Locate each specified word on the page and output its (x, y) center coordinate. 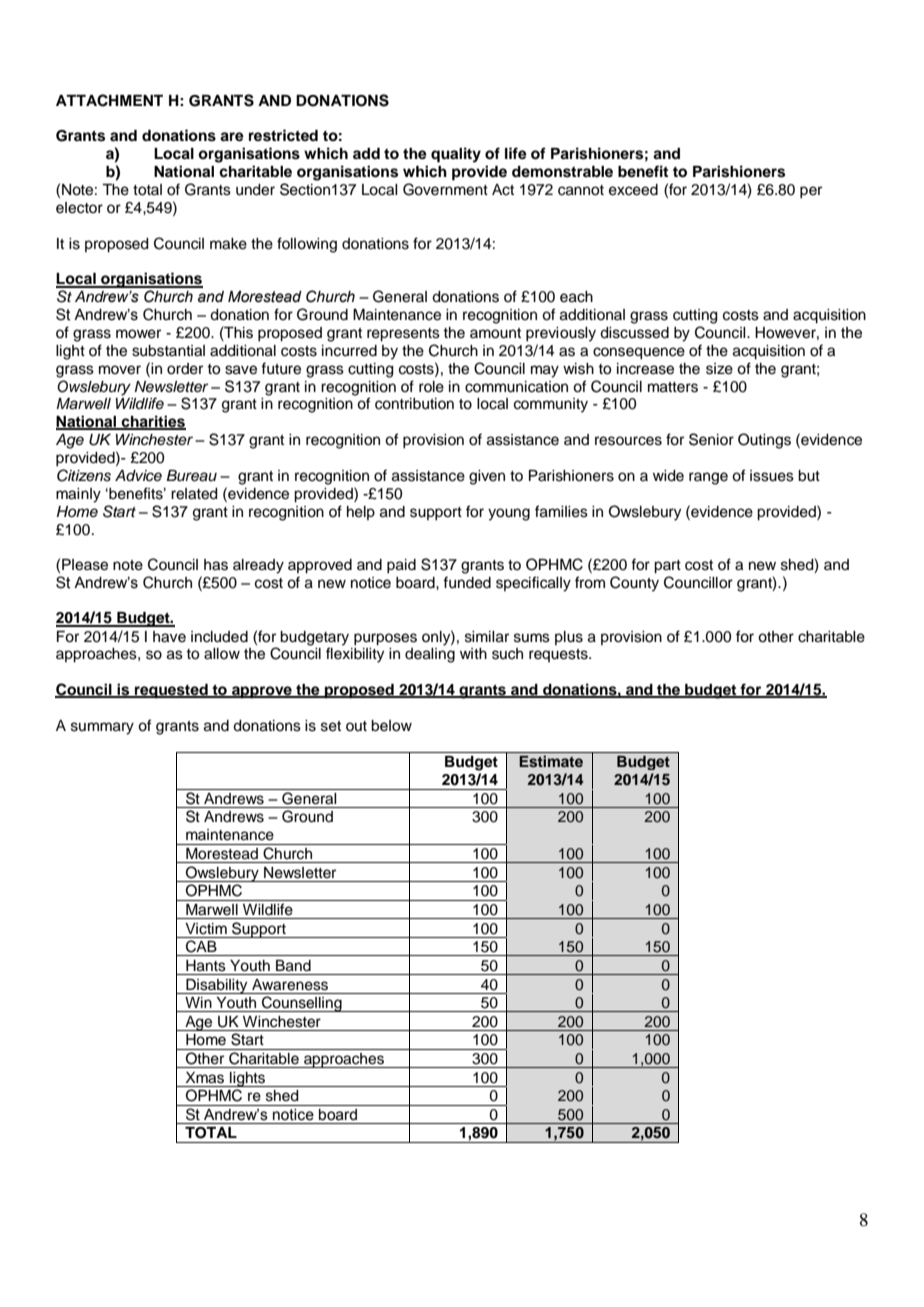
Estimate (551, 761)
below (391, 726)
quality (456, 155)
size (719, 369)
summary (102, 728)
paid (401, 566)
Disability (217, 986)
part (667, 567)
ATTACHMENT (109, 100)
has (216, 565)
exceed (633, 190)
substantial (168, 351)
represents (403, 335)
